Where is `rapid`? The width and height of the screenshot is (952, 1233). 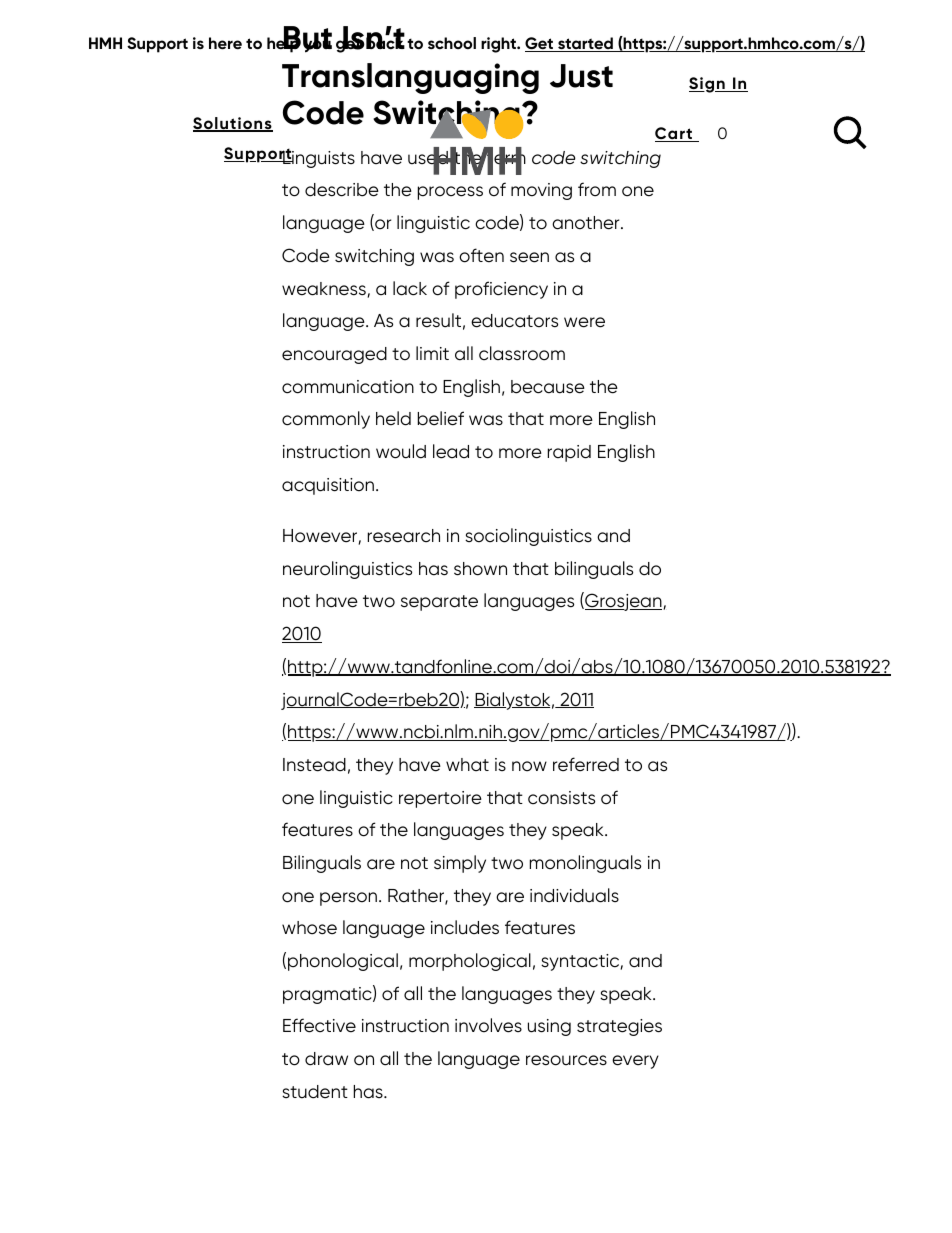
rapid is located at coordinates (569, 453).
